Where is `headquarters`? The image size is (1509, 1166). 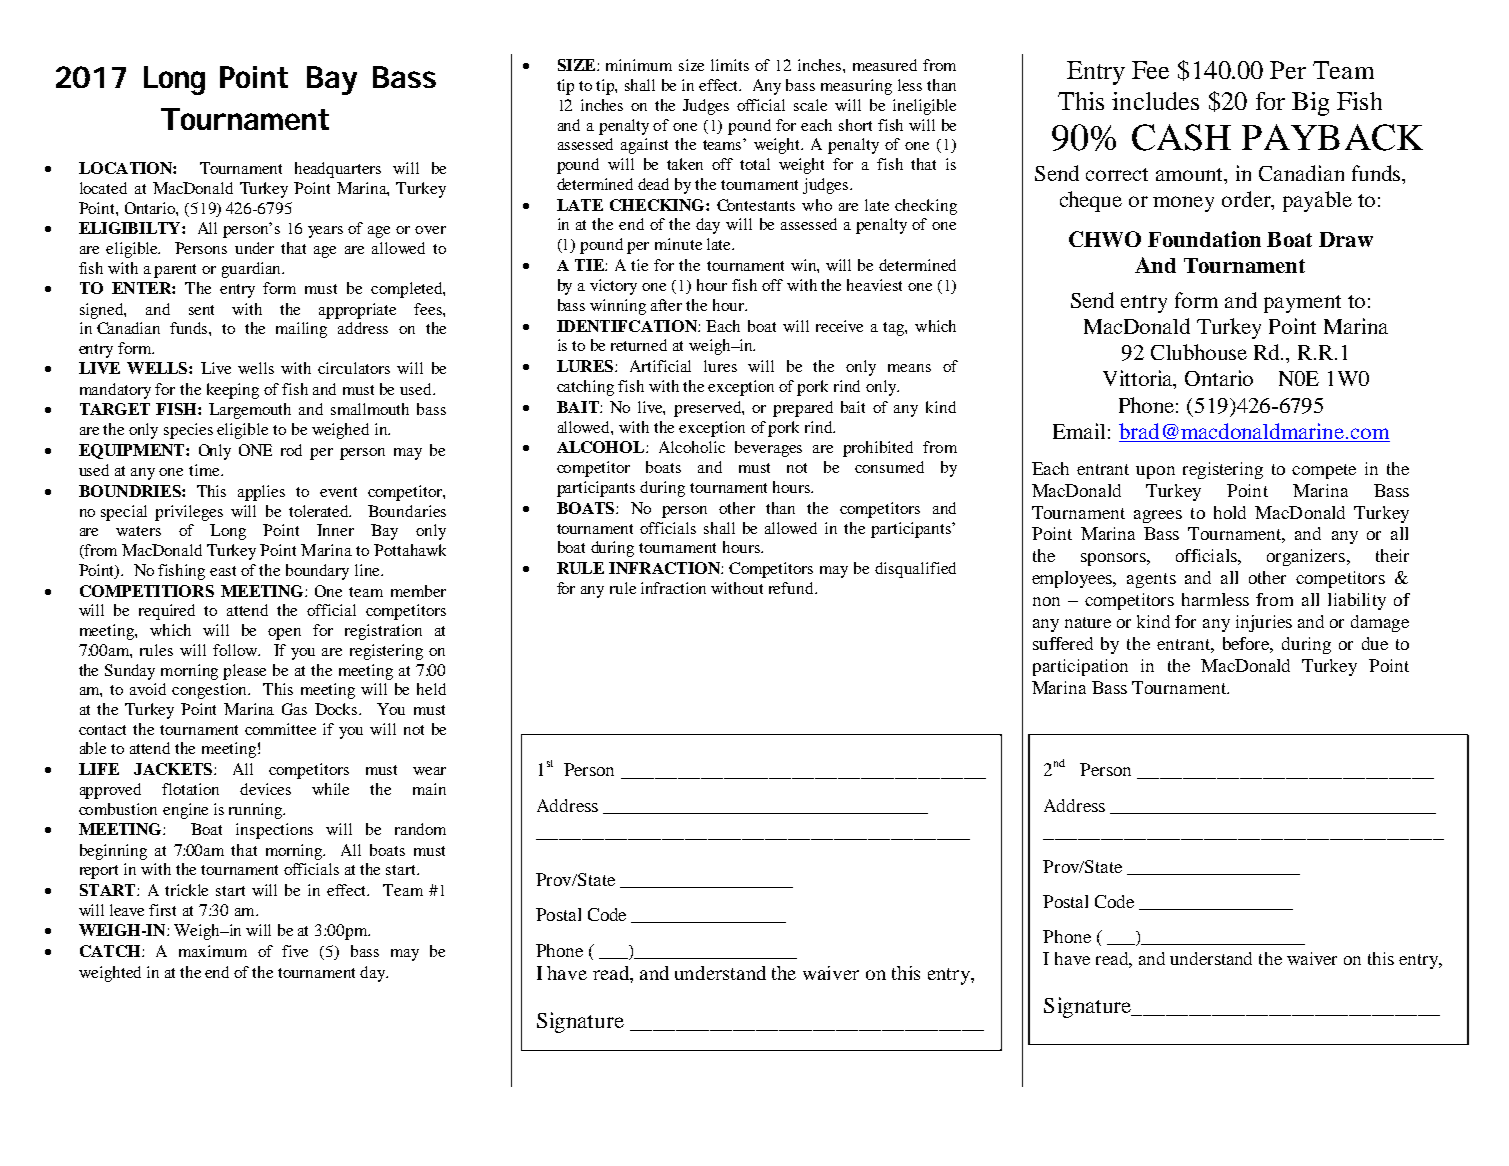 headquarters is located at coordinates (338, 170).
